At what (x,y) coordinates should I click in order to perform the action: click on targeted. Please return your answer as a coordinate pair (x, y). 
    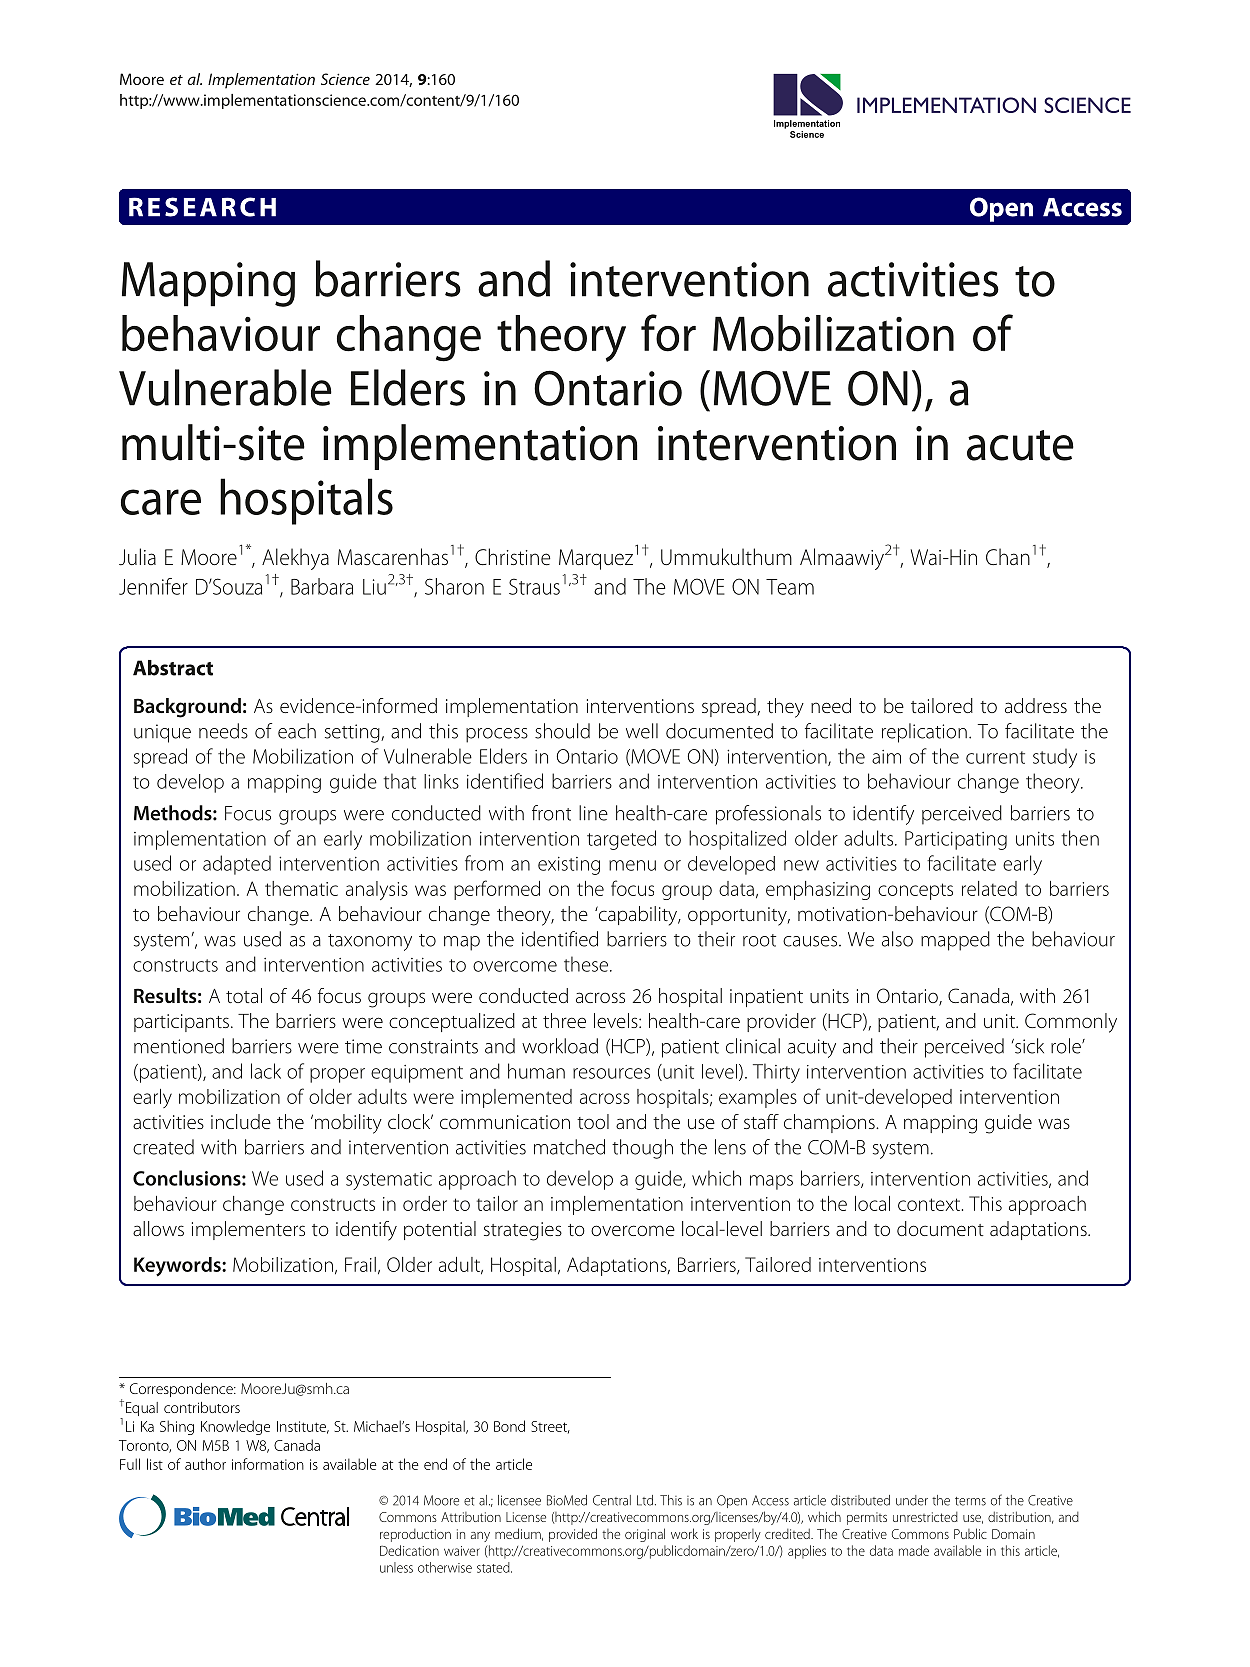
    Looking at the image, I should click on (621, 840).
